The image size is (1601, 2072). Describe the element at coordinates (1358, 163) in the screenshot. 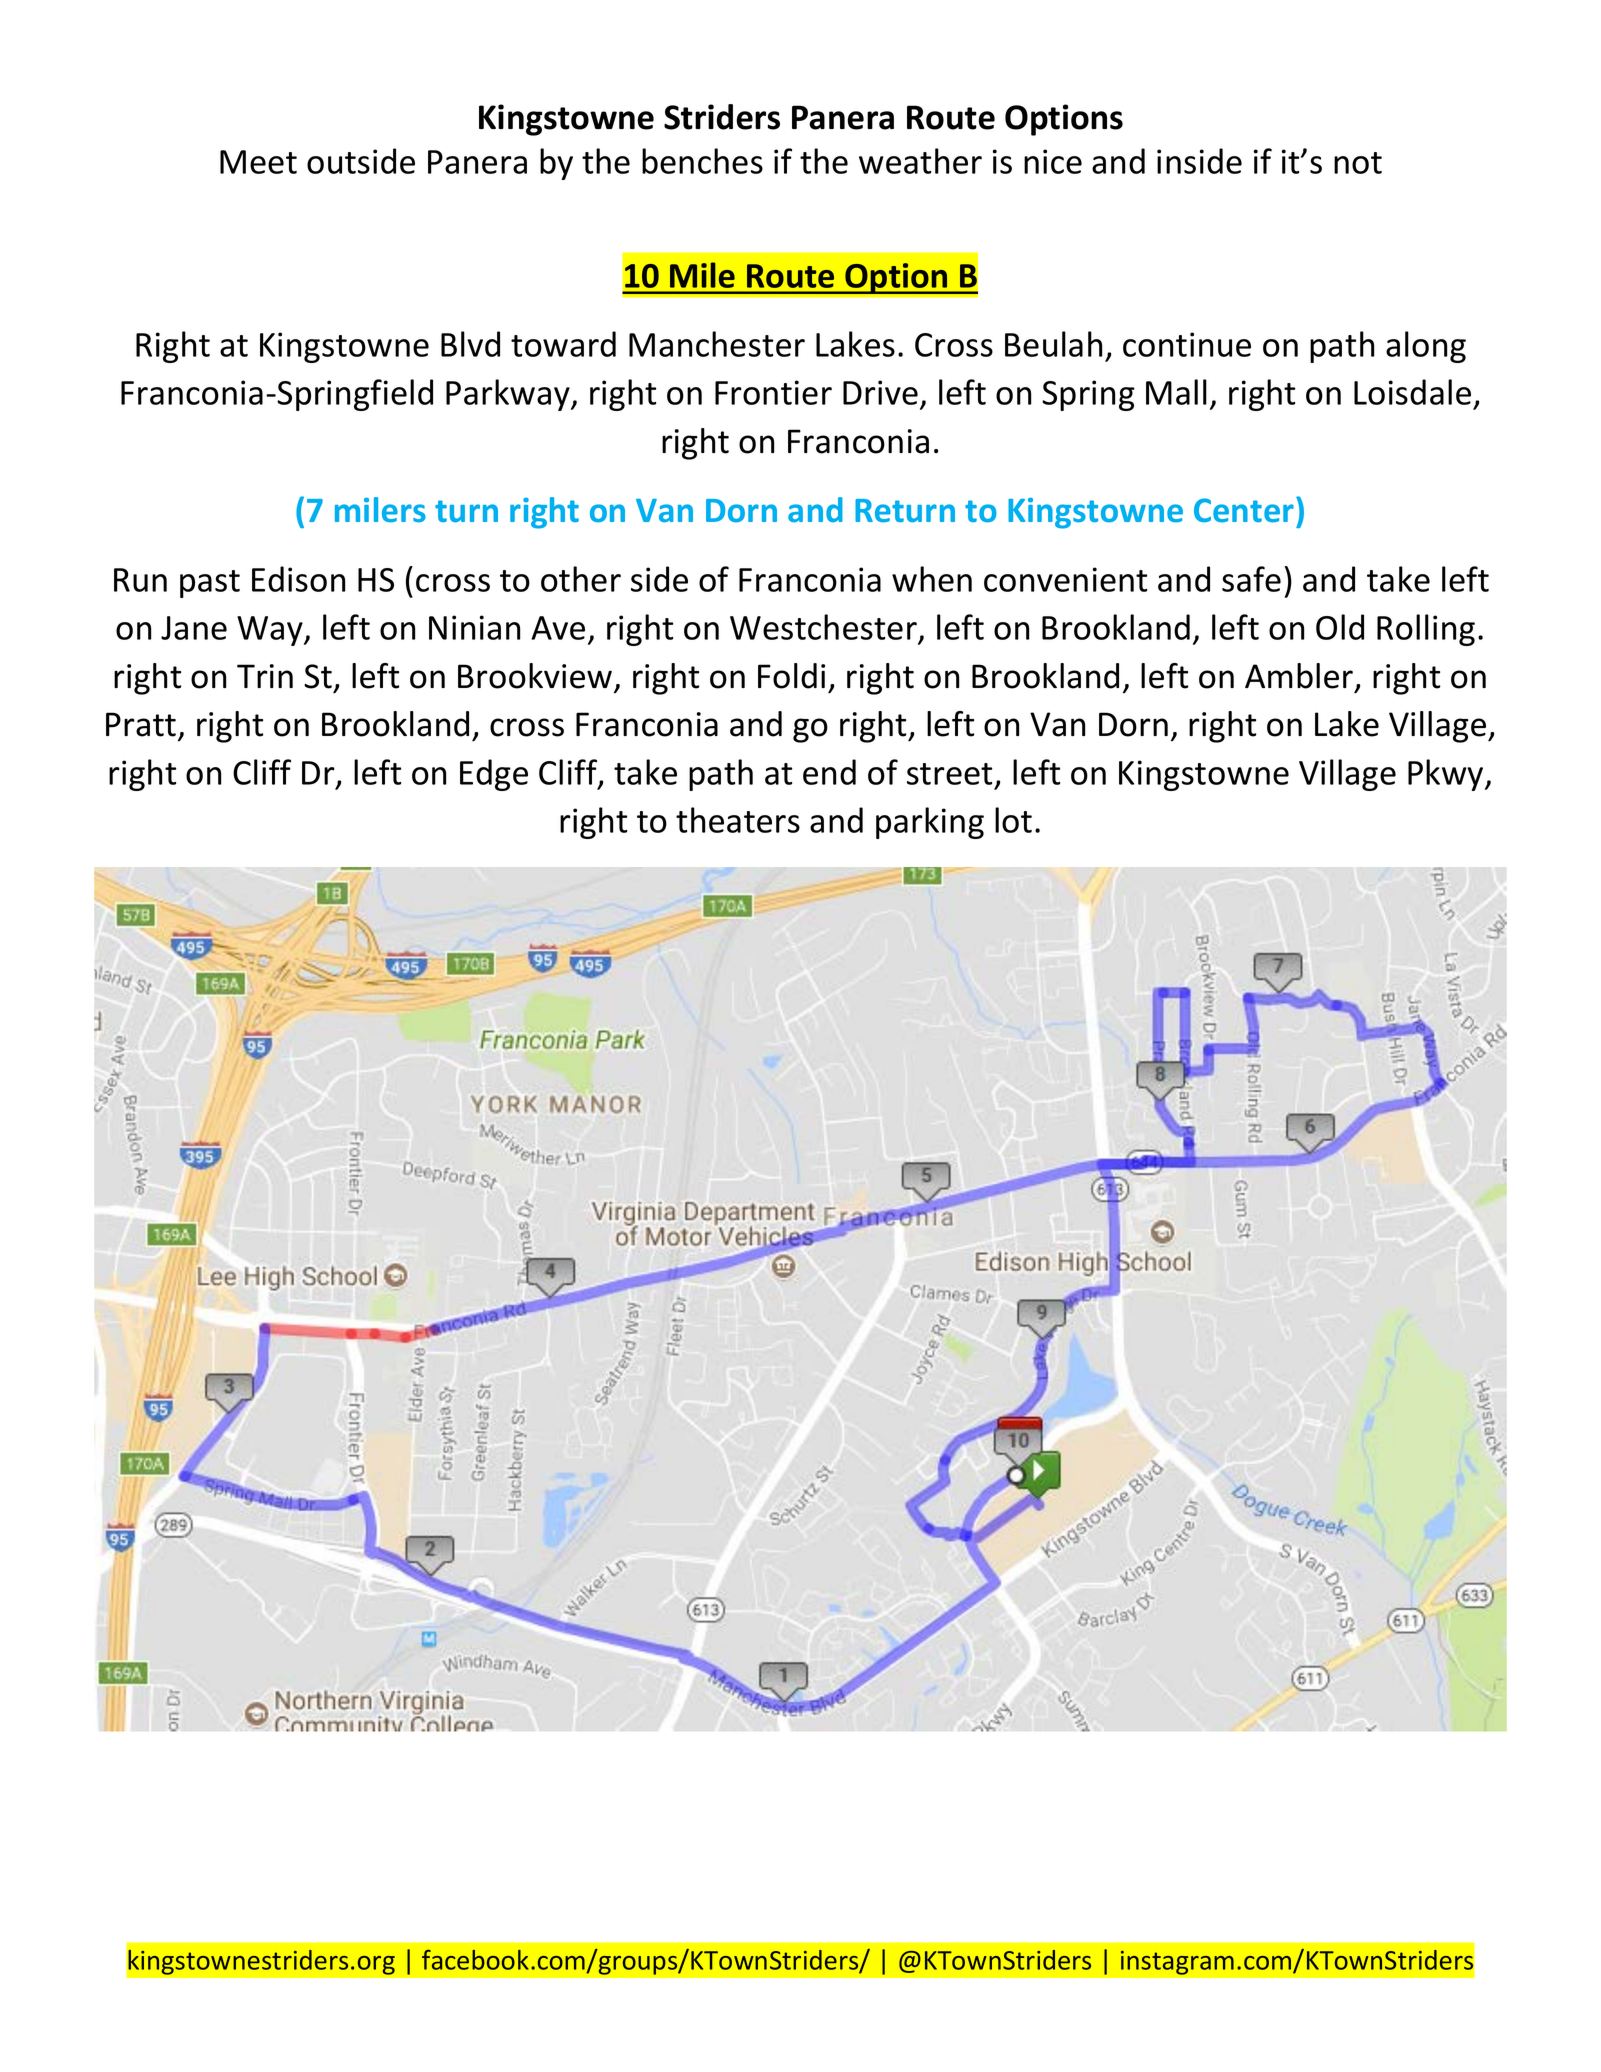

I see `not` at that location.
